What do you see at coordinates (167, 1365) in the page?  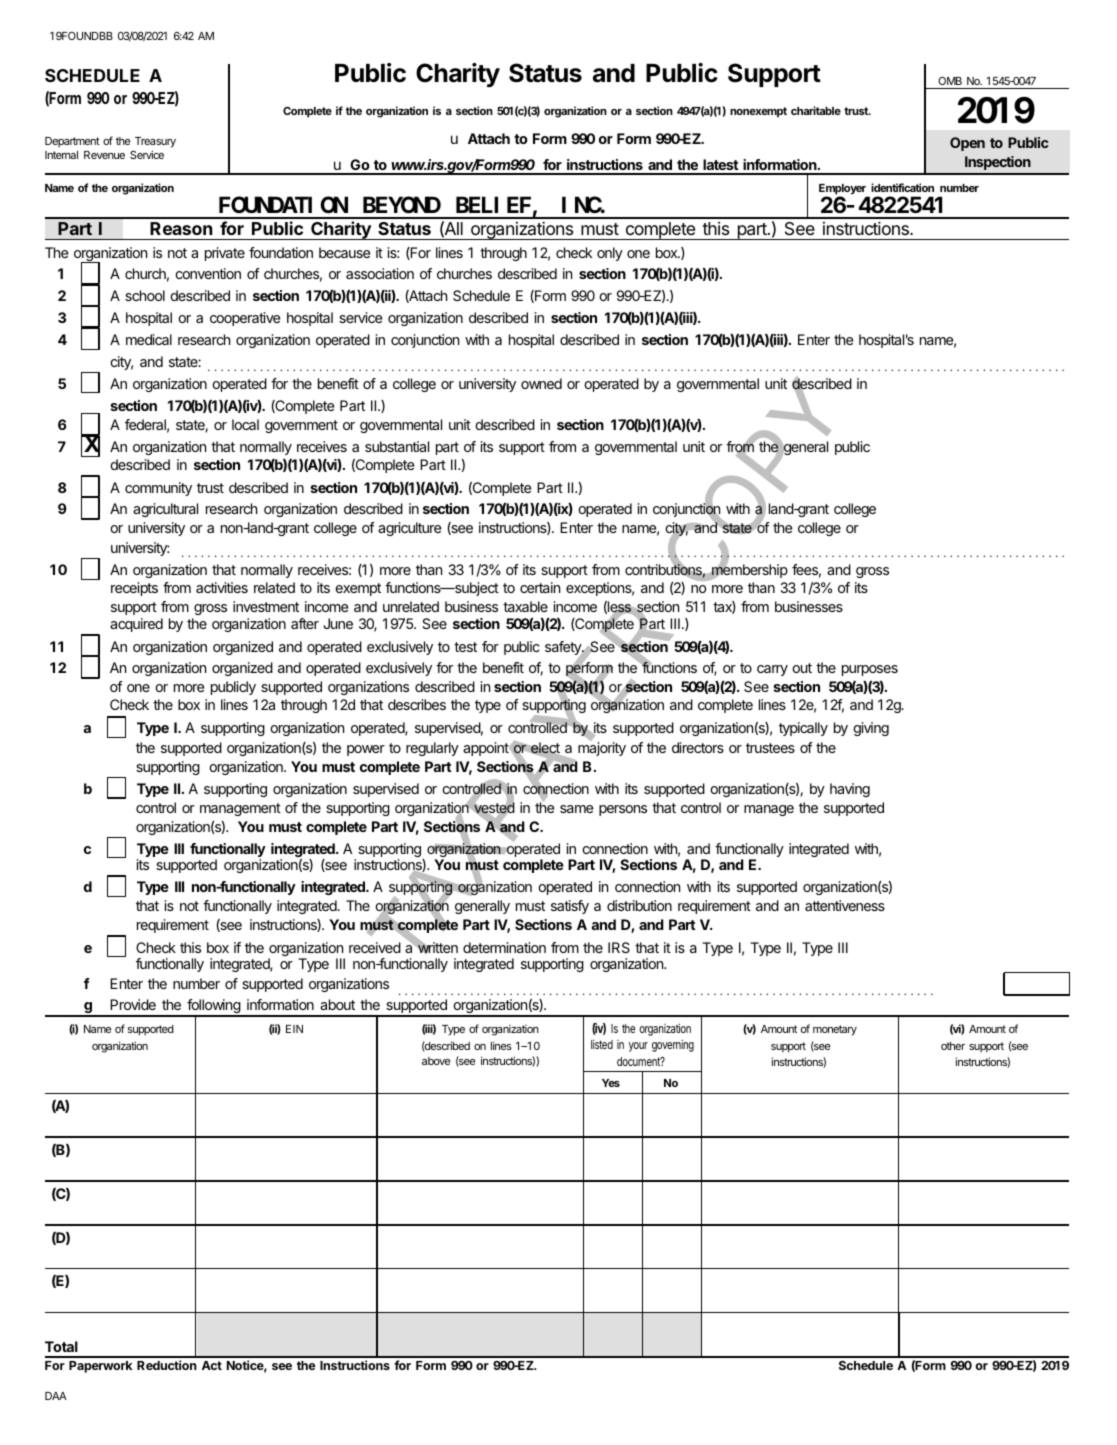 I see `Reduction` at bounding box center [167, 1365].
